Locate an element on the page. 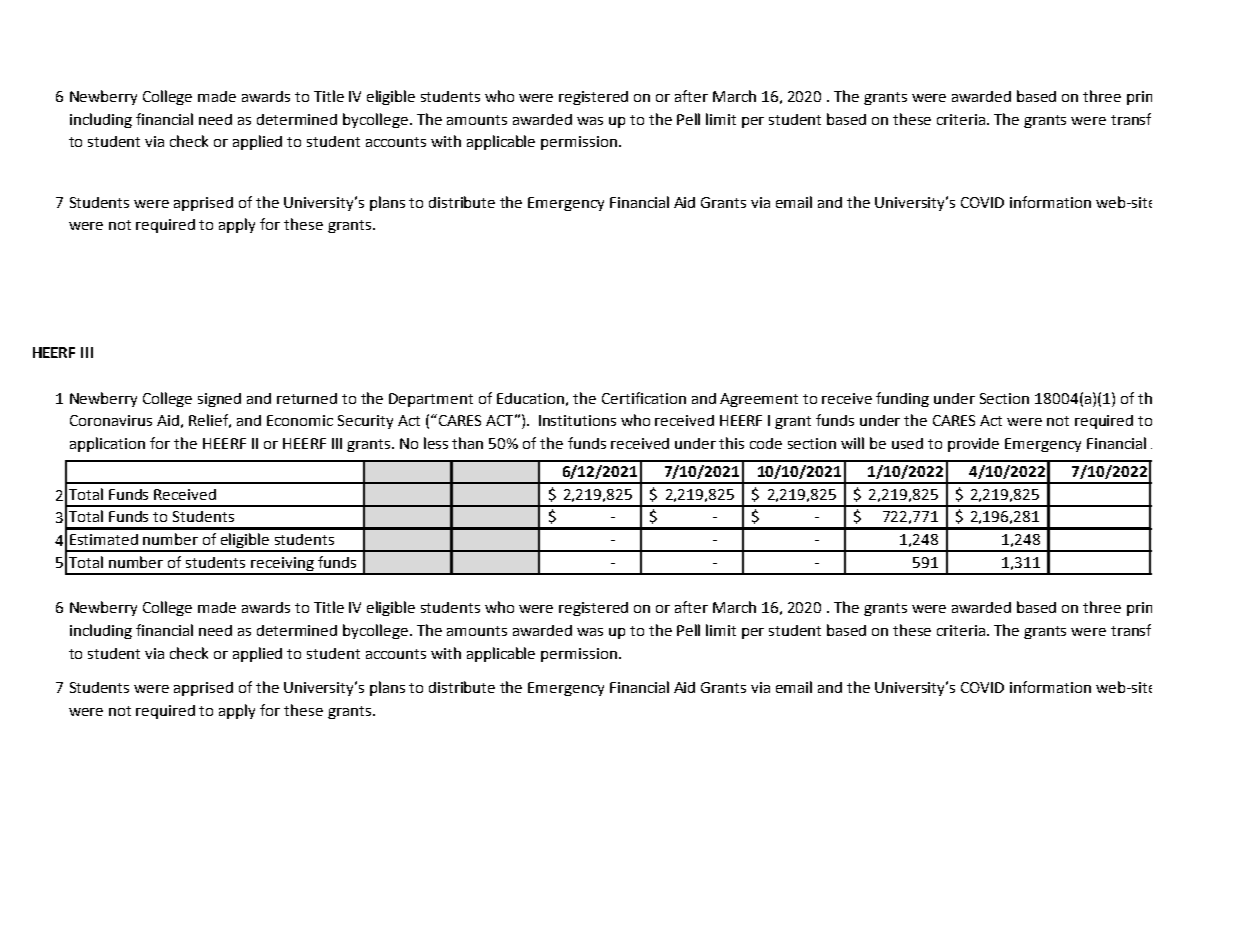 This document has height=952, width=1233. funding is located at coordinates (902, 399).
